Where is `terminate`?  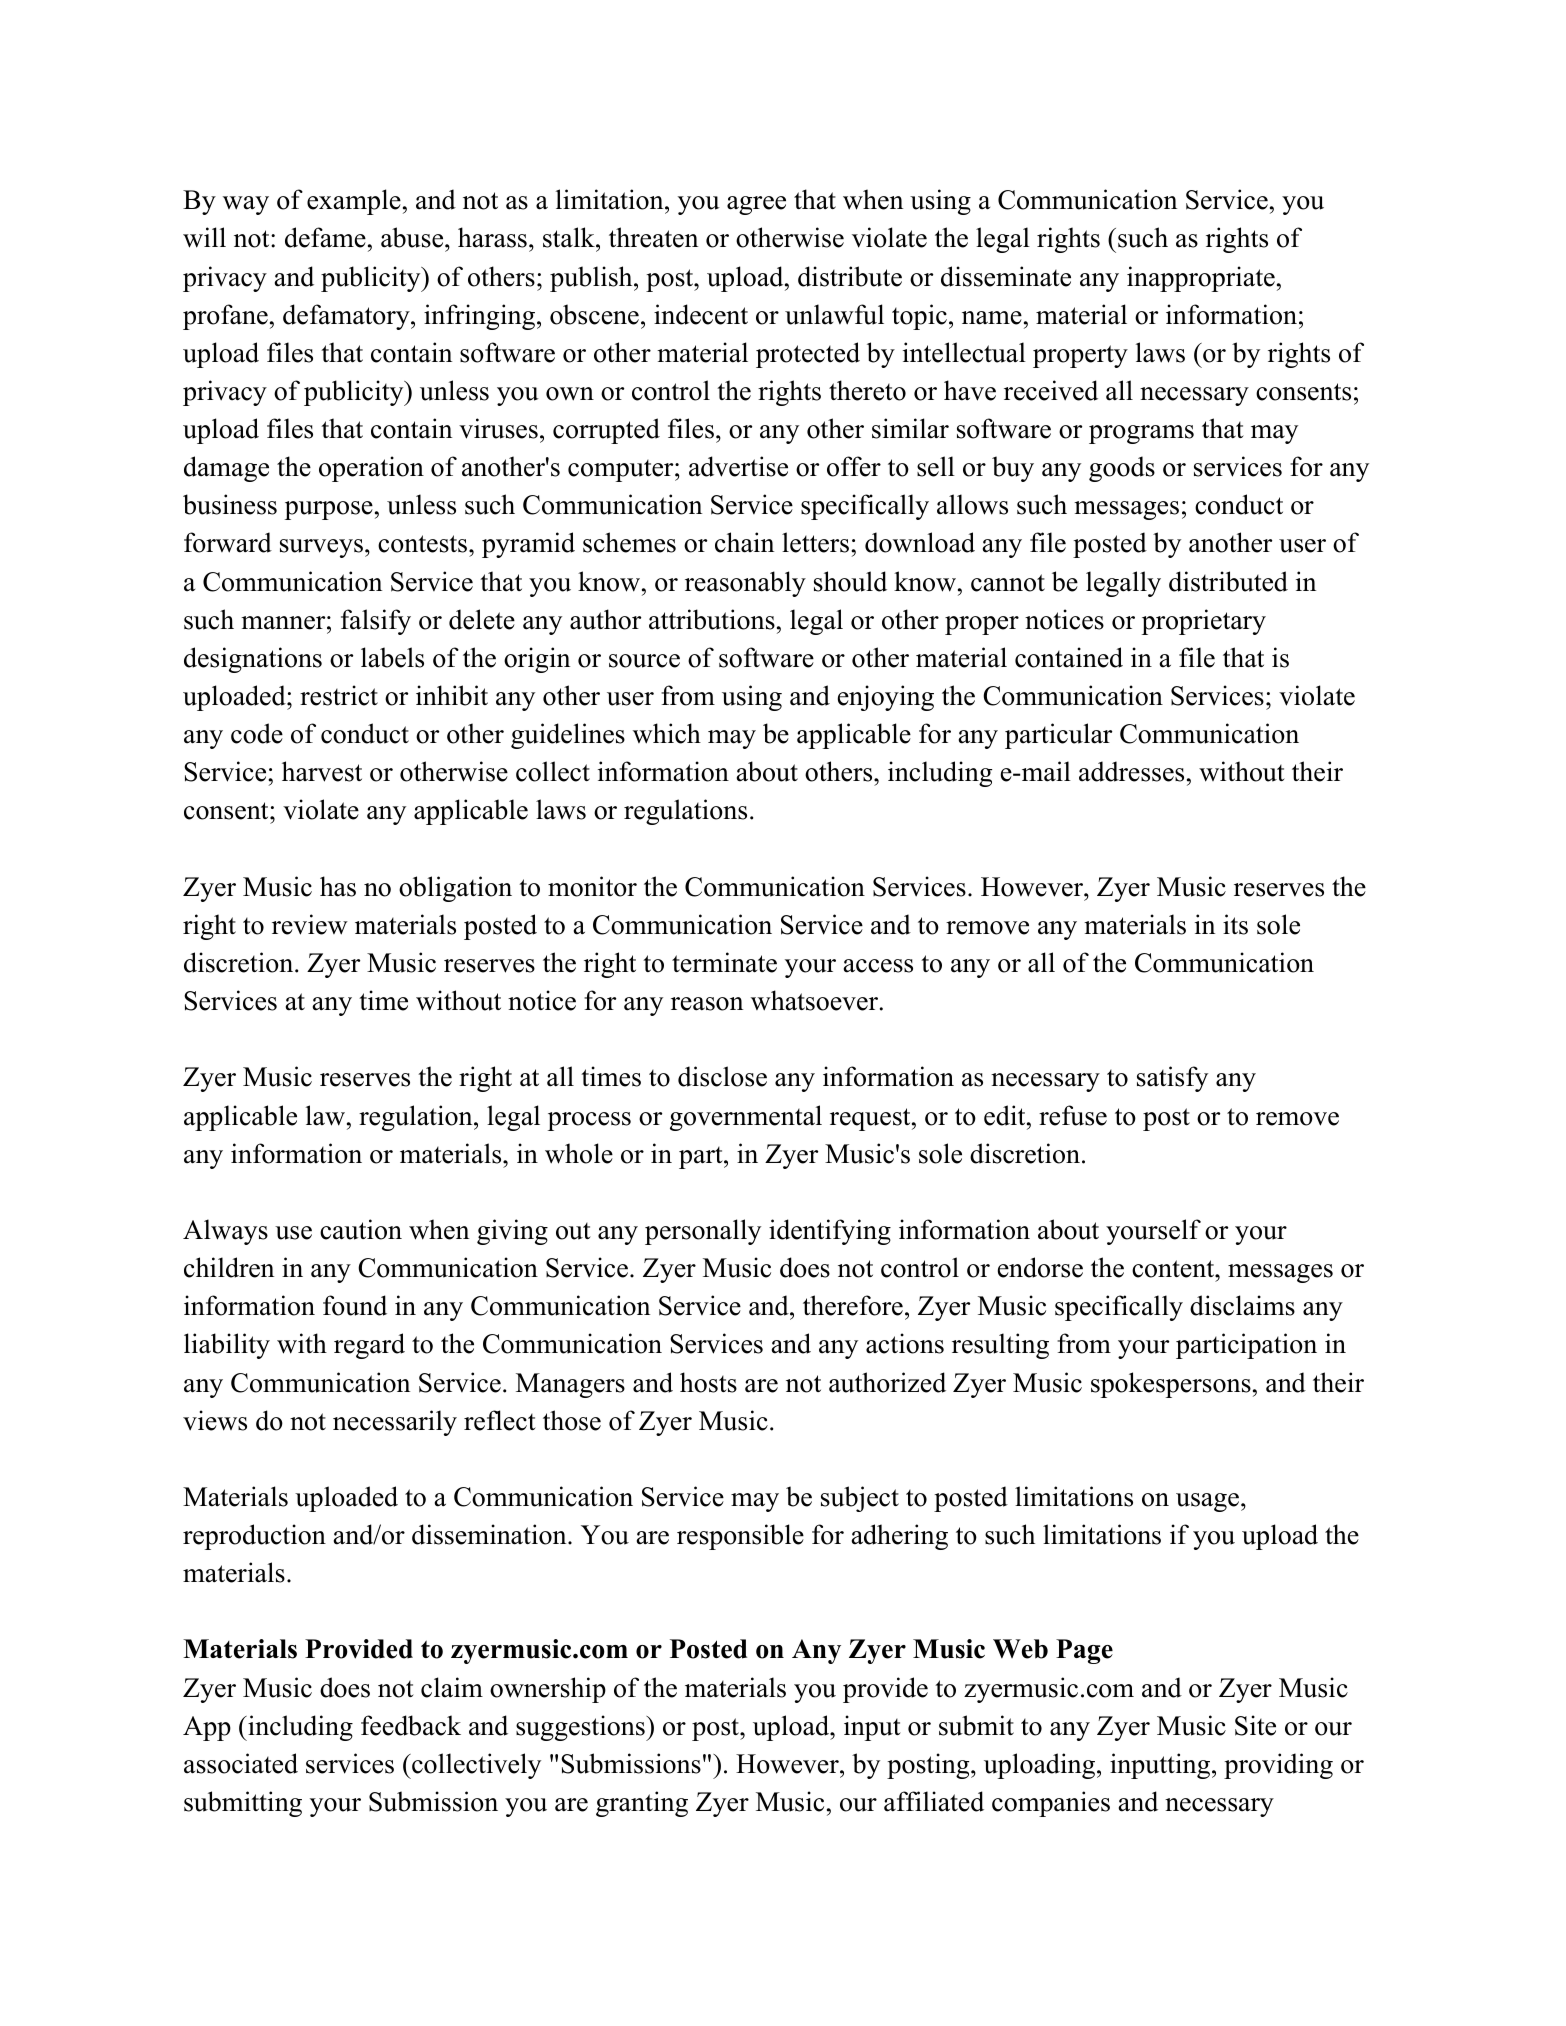 terminate is located at coordinates (724, 962).
